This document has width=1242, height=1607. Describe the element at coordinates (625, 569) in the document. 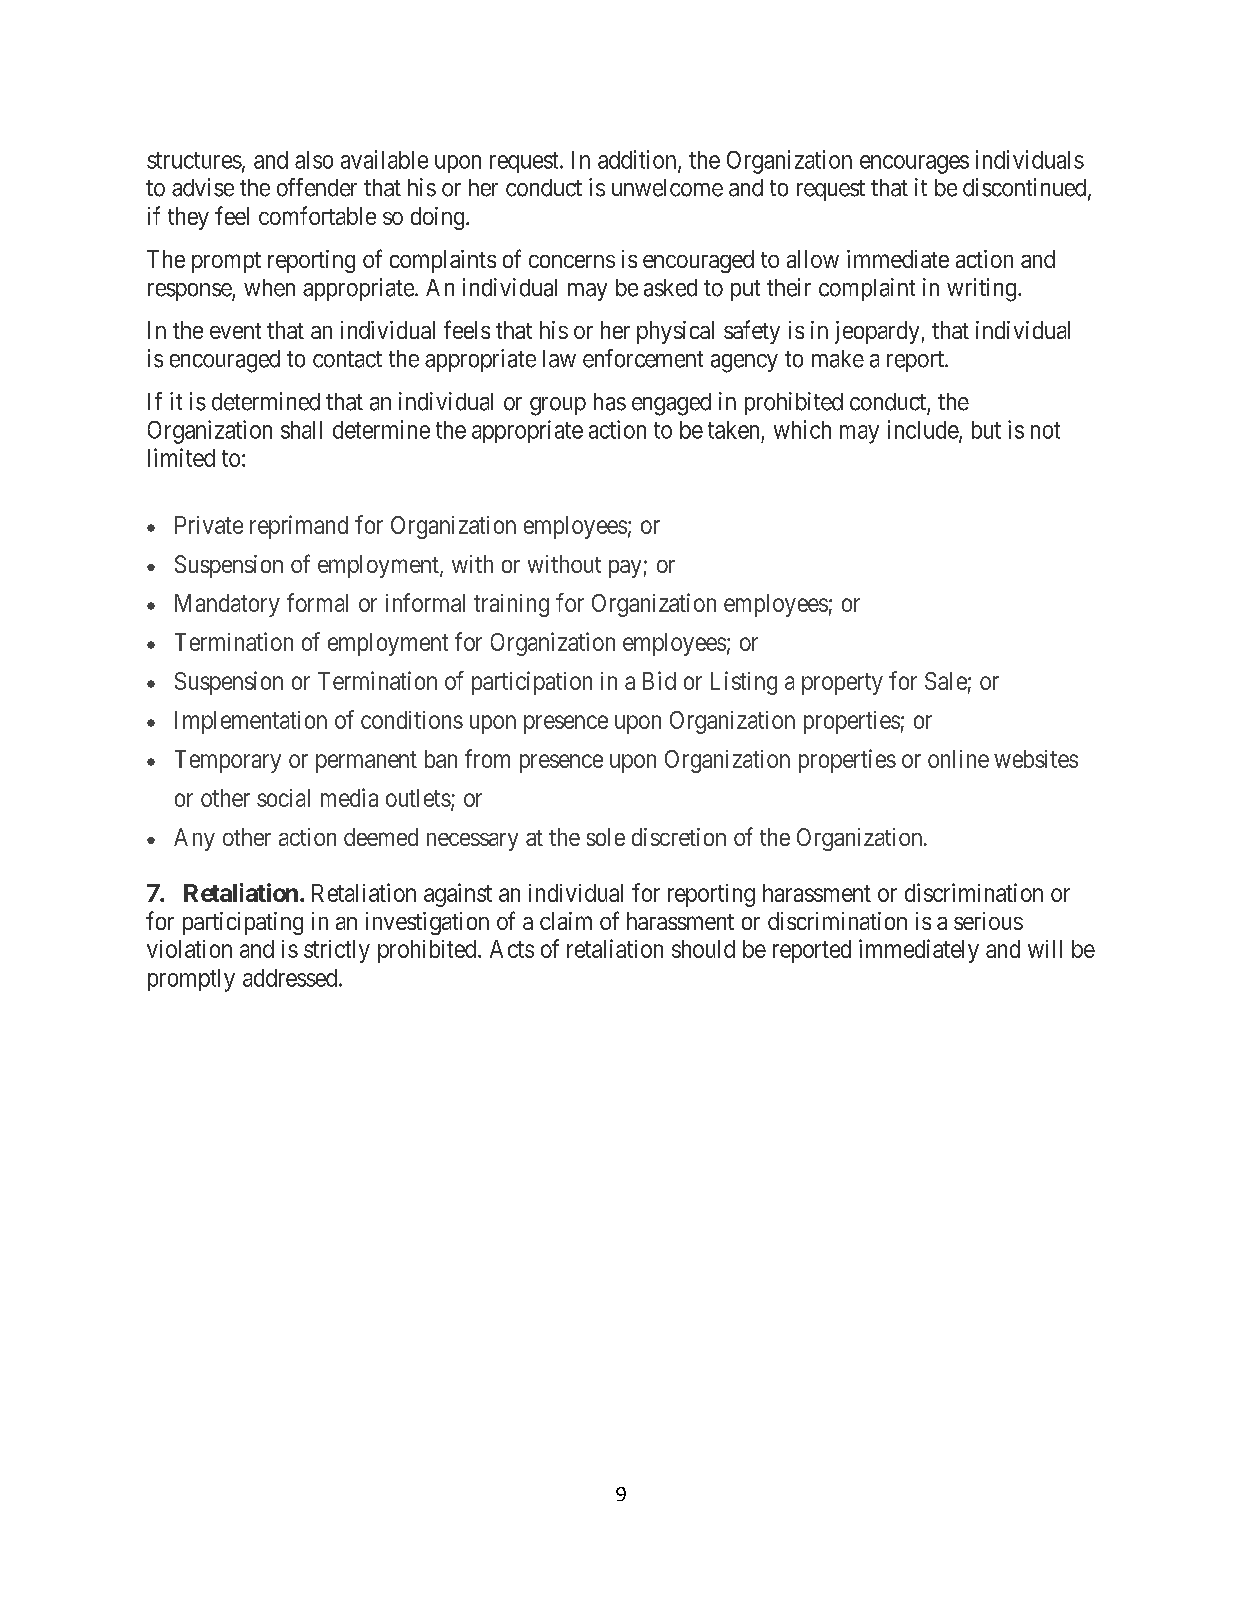

I see `pay` at that location.
